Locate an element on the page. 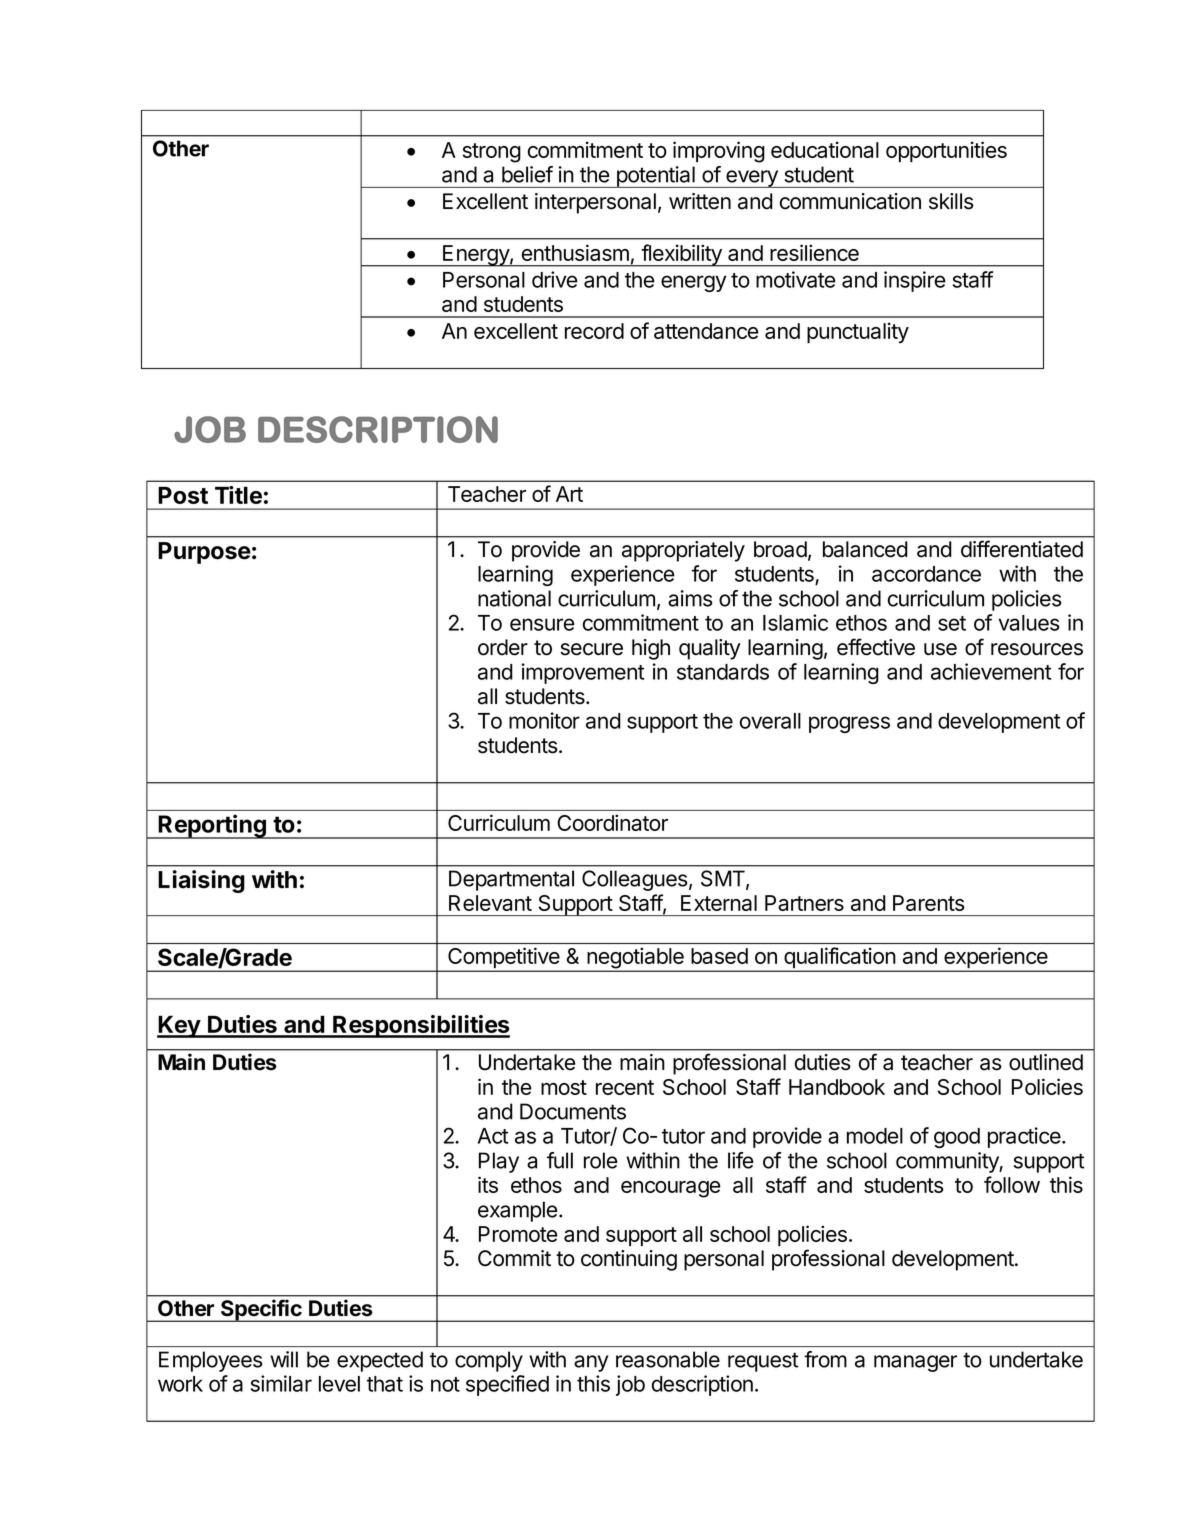  potential is located at coordinates (655, 177).
